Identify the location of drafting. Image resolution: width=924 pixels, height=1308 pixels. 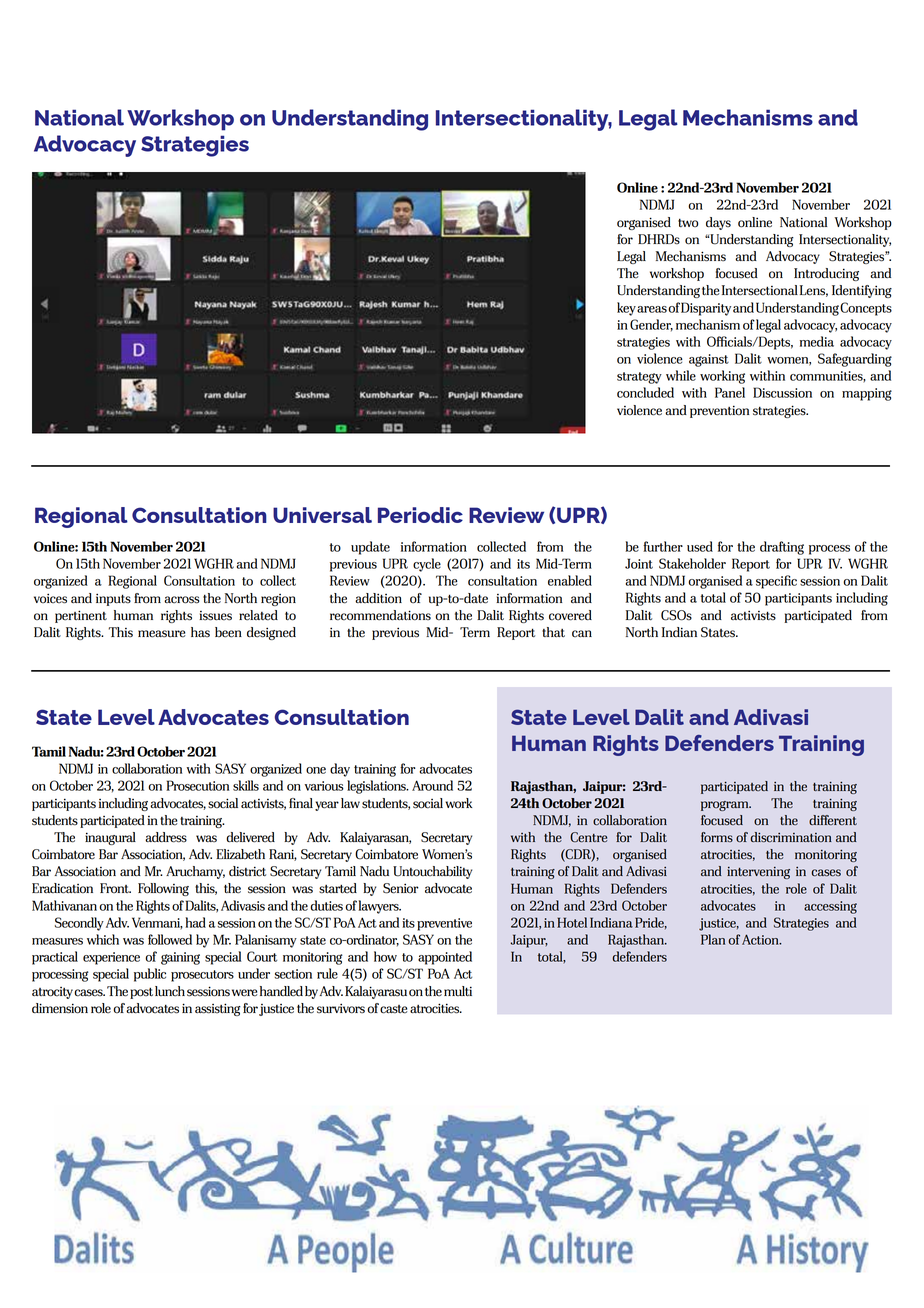
(782, 548).
